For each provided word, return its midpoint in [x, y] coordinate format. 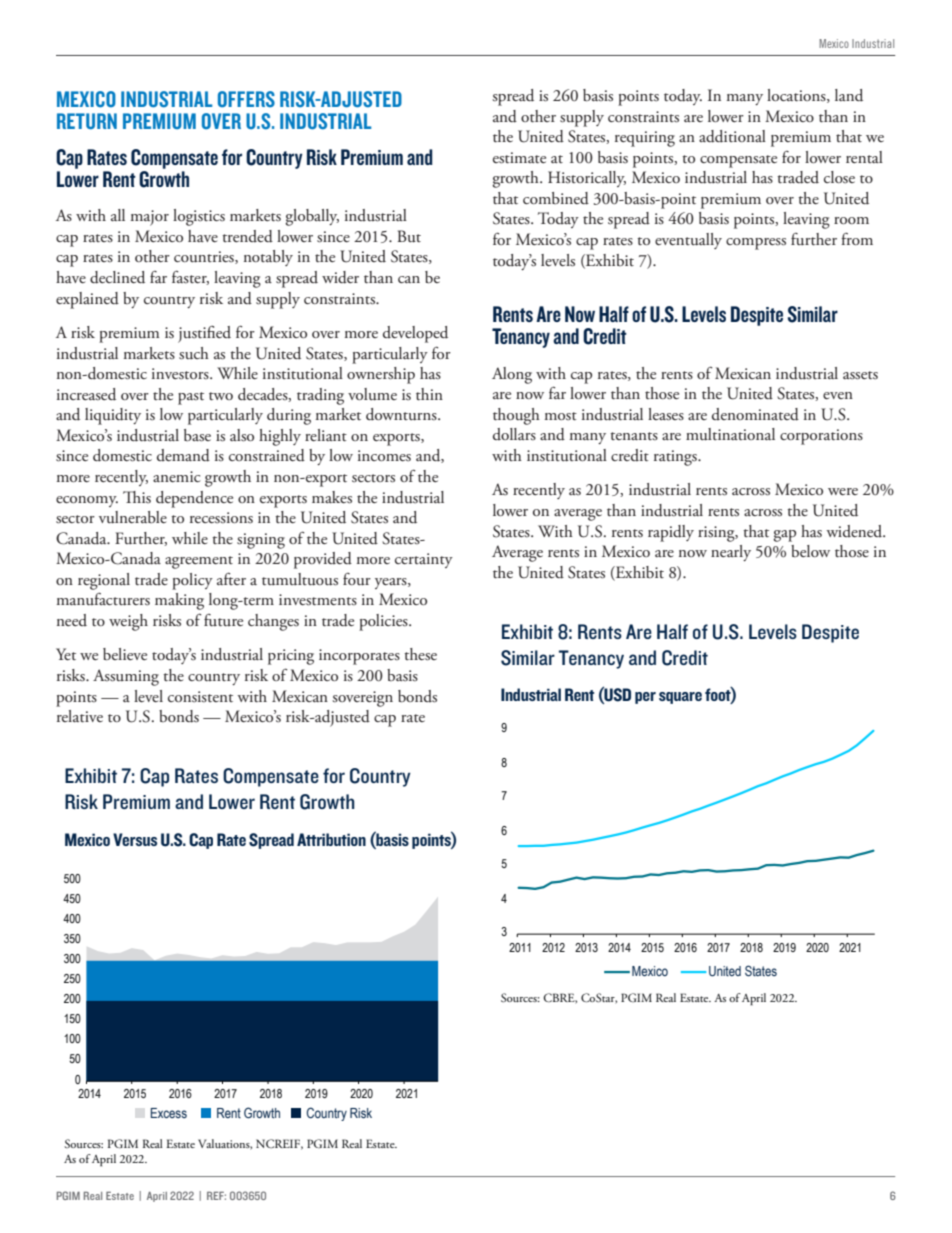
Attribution [331, 839]
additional [732, 136]
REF [216, 1195]
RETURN [87, 121]
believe [125, 654]
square [680, 698]
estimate [519, 158]
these [420, 654]
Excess [169, 1113]
